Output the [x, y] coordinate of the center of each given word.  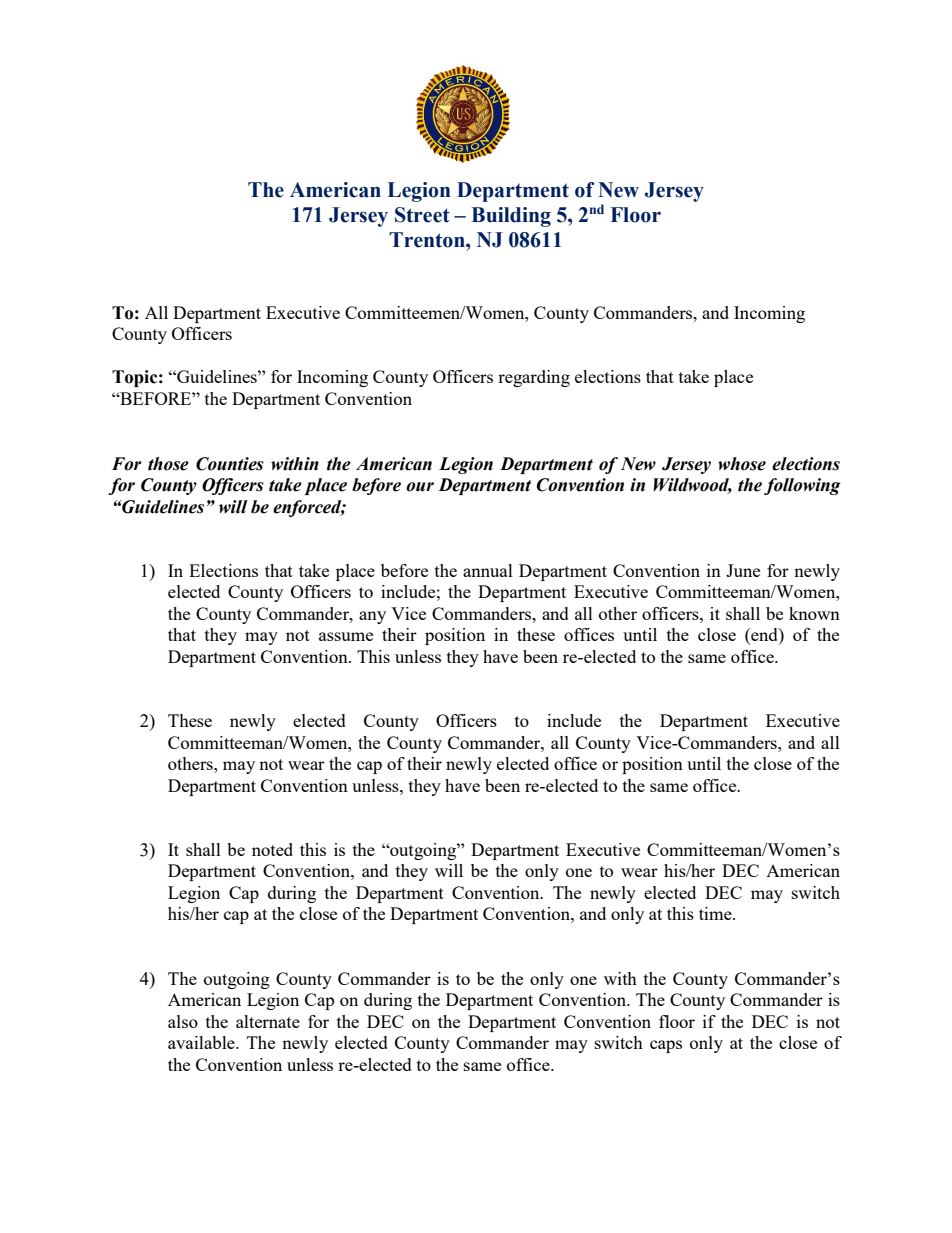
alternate [268, 1021]
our [420, 487]
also [183, 1021]
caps [666, 1046]
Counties [230, 464]
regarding [534, 378]
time [716, 913]
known [814, 613]
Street [422, 215]
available [202, 1042]
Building [511, 217]
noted [272, 849]
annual [488, 570]
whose [742, 464]
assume [346, 636]
